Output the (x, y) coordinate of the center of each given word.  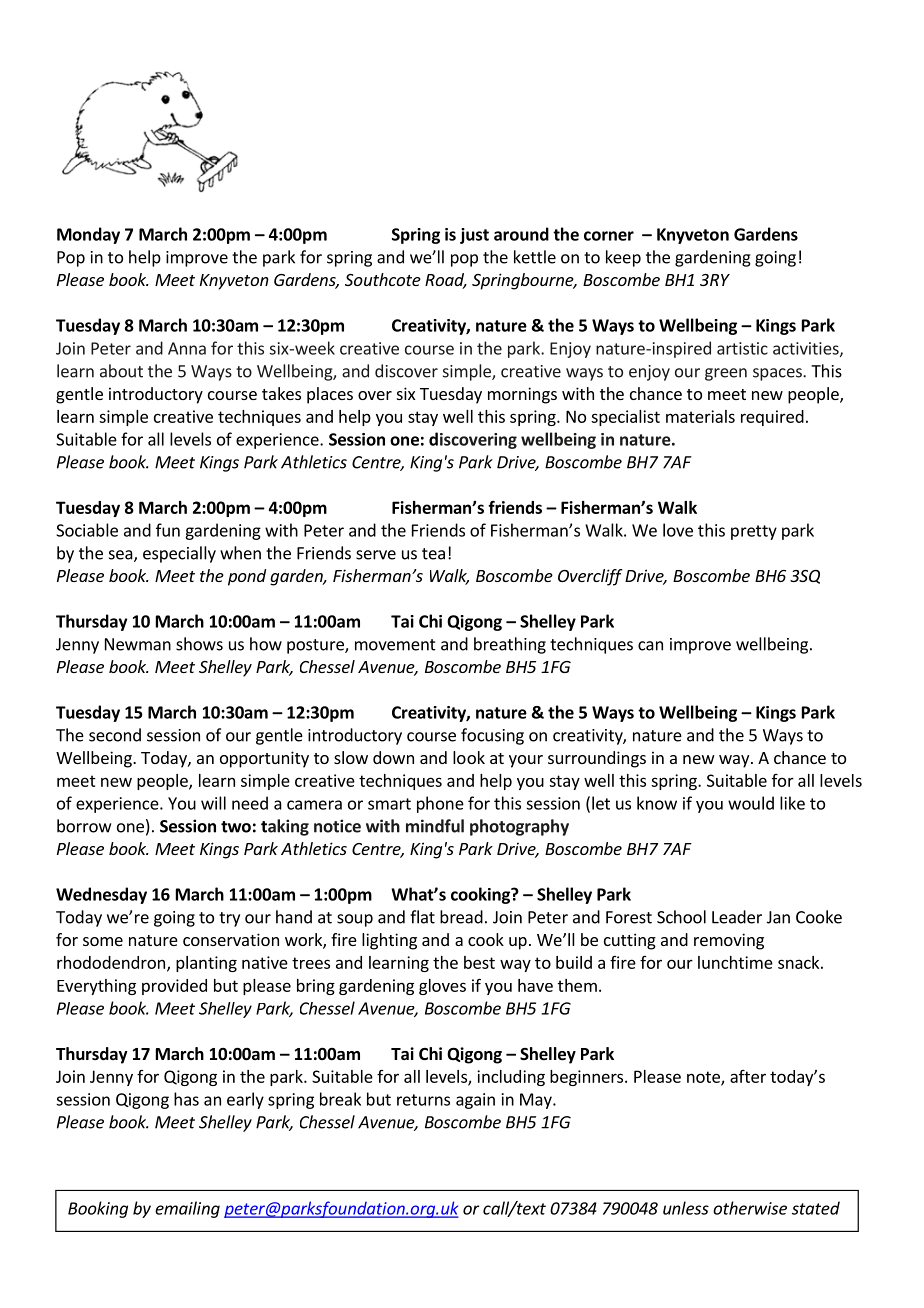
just (474, 236)
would (751, 803)
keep (623, 258)
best (479, 962)
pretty (754, 532)
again (475, 1101)
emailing (187, 1209)
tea (433, 554)
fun (168, 530)
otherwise (750, 1208)
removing (729, 941)
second (115, 735)
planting (206, 964)
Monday (88, 235)
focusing (492, 736)
